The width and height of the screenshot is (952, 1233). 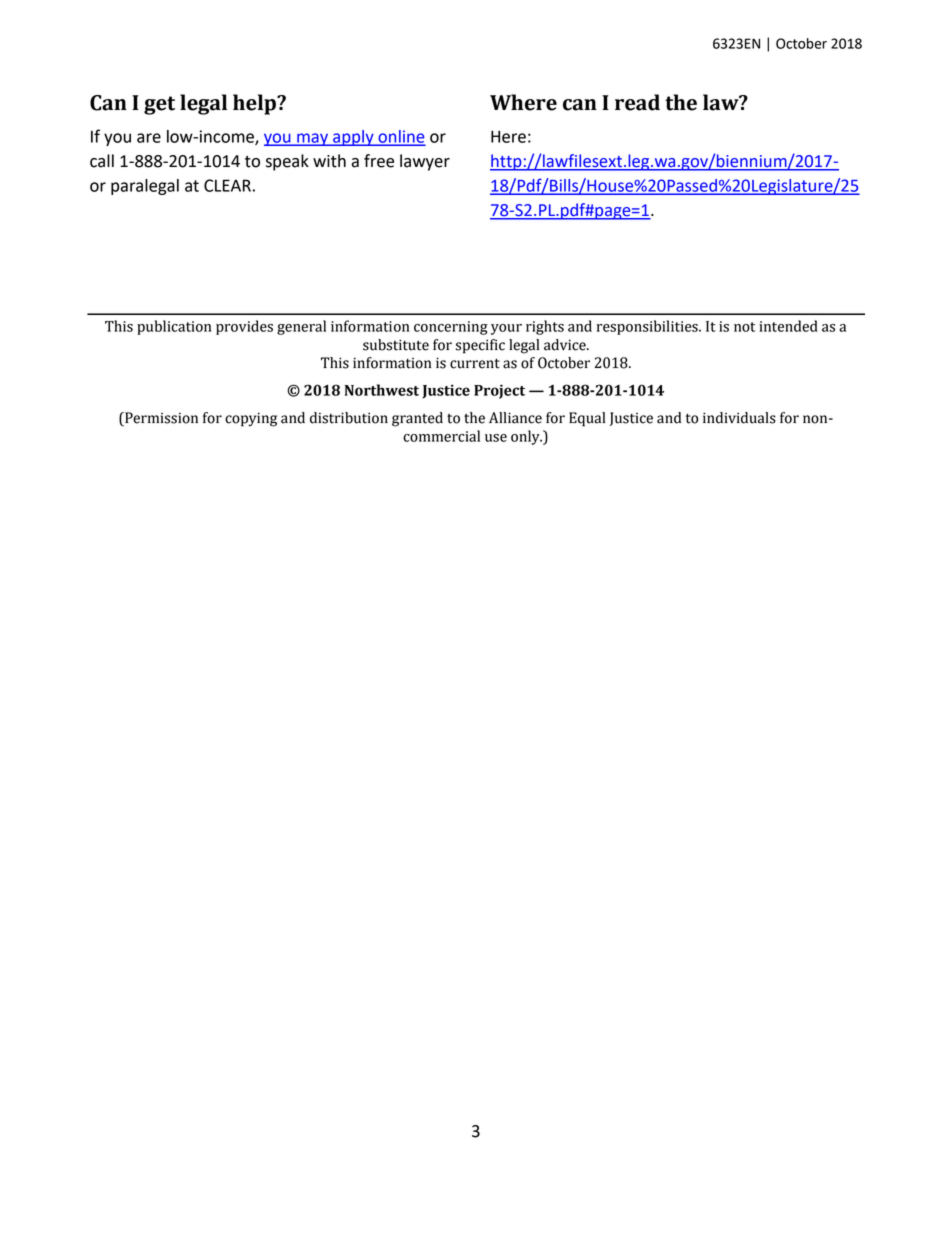 What do you see at coordinates (227, 185) in the screenshot?
I see `CLEAR` at bounding box center [227, 185].
